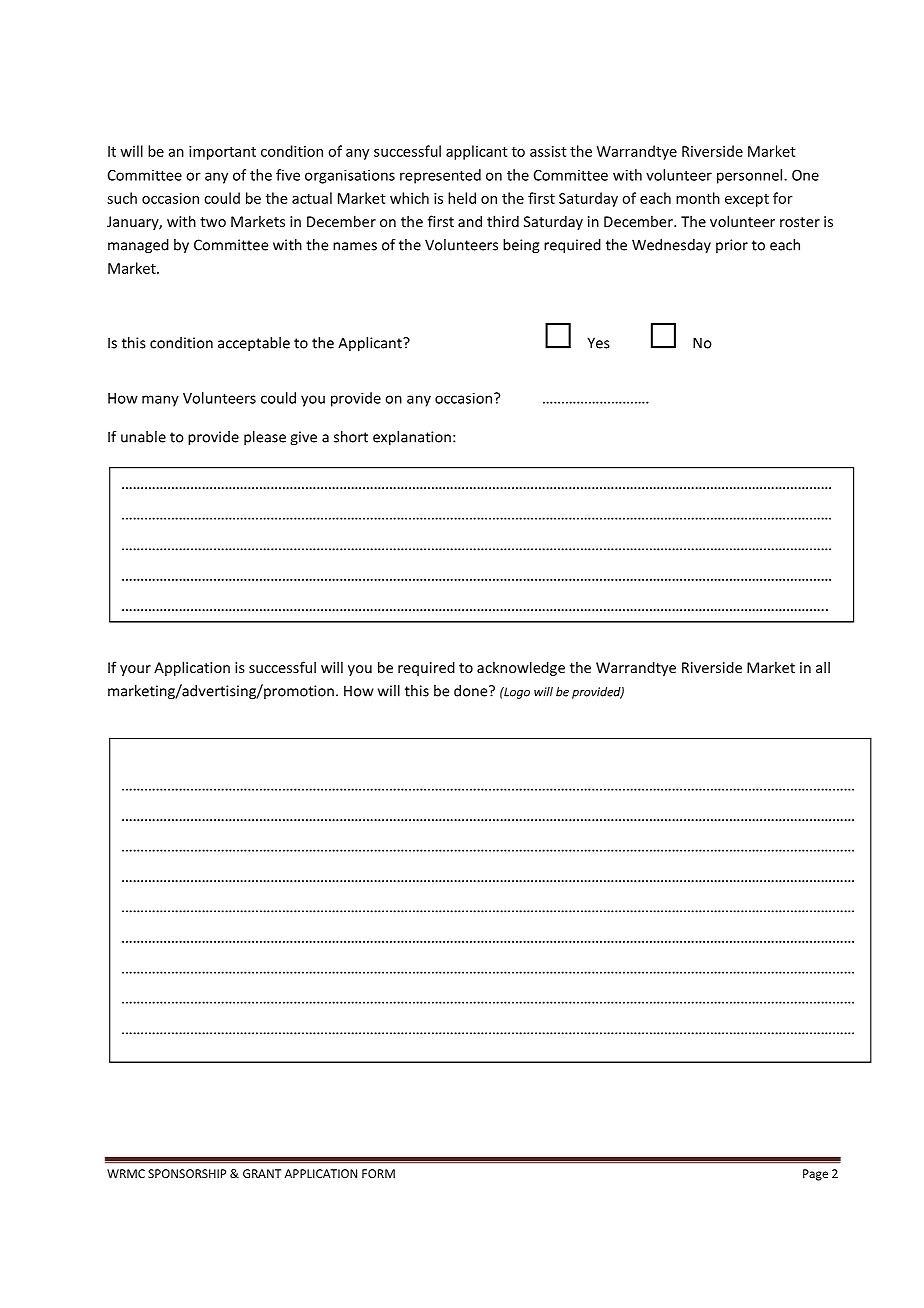  I want to click on important, so click(222, 153).
